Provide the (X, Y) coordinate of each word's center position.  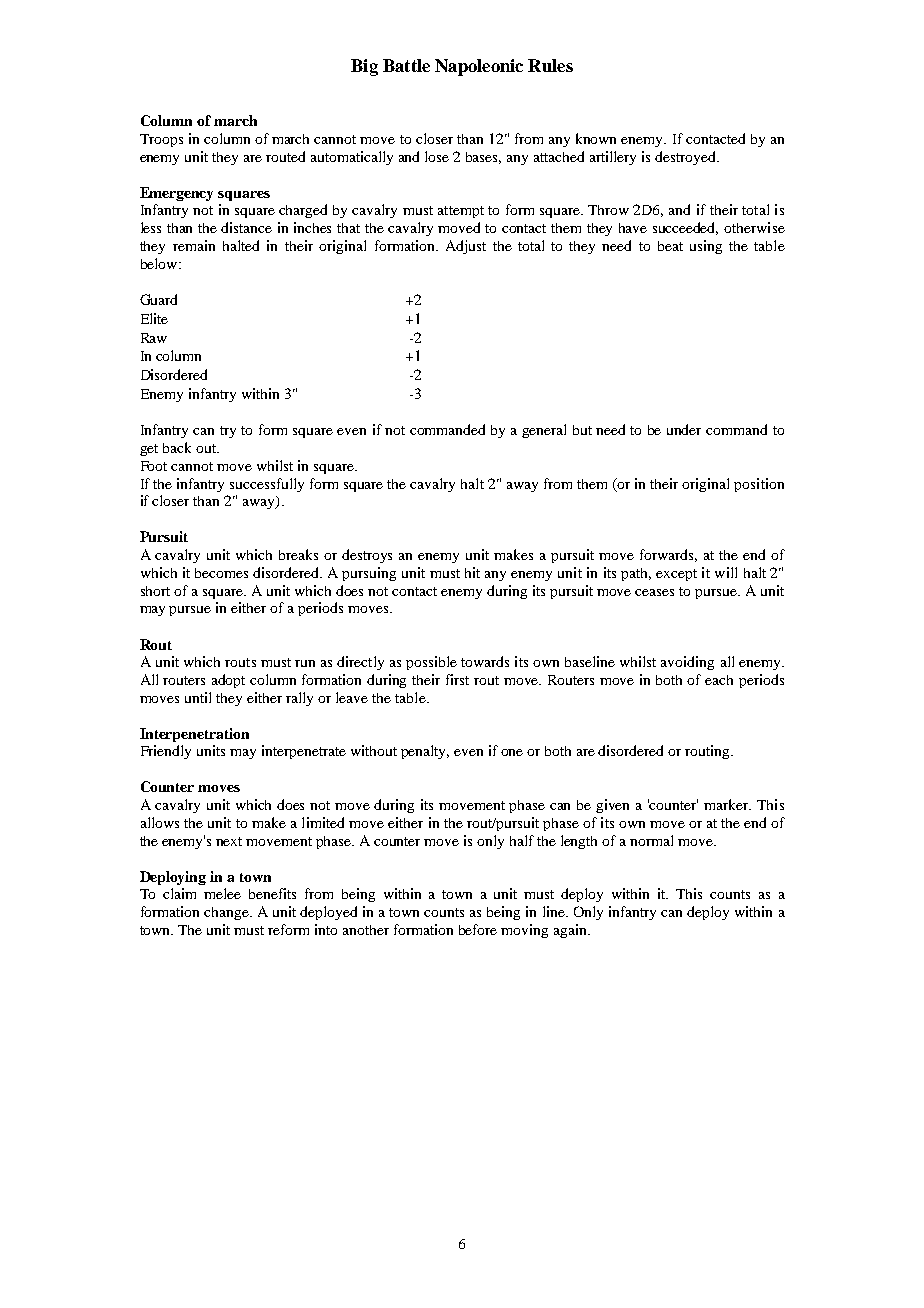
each (719, 680)
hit (472, 572)
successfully (267, 485)
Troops (161, 140)
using (706, 247)
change (227, 913)
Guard (158, 299)
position (759, 485)
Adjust (466, 247)
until (198, 697)
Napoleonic (479, 67)
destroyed (687, 158)
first (457, 679)
